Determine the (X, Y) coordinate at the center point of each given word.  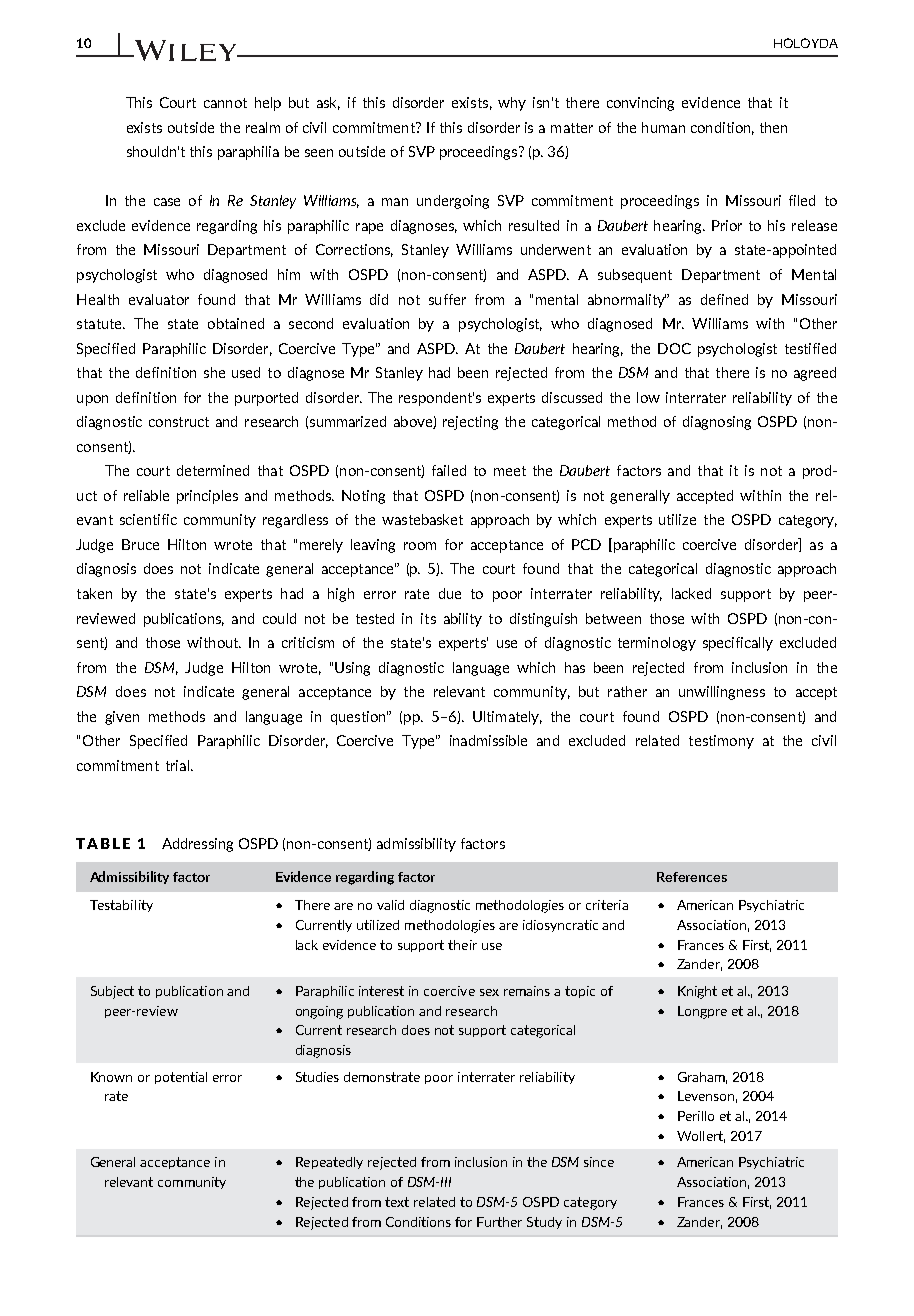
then (773, 127)
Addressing (197, 845)
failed (449, 470)
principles (207, 497)
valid (390, 905)
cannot (225, 103)
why (512, 104)
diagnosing (717, 423)
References (692, 877)
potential (181, 1078)
